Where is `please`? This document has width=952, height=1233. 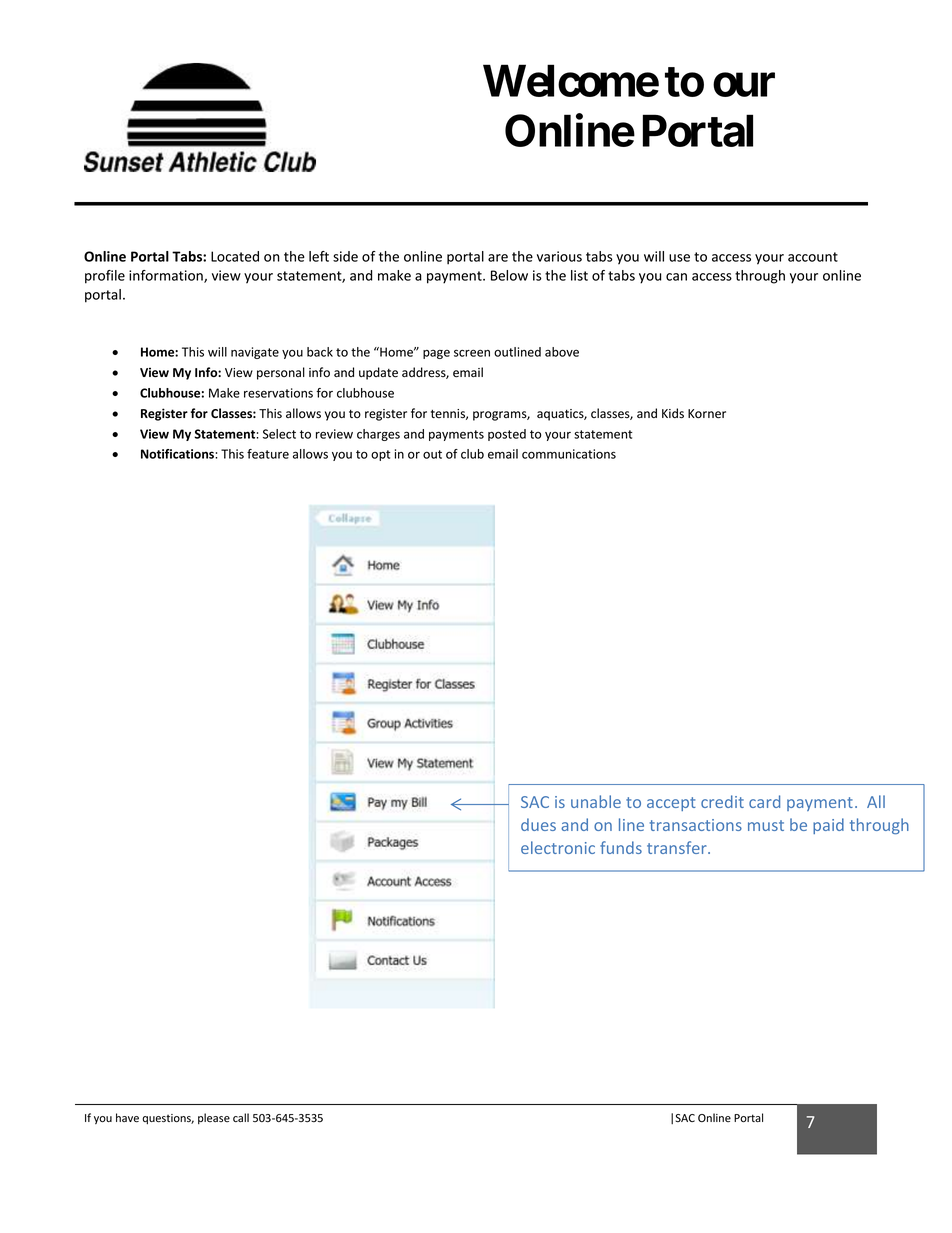 please is located at coordinates (214, 1118).
